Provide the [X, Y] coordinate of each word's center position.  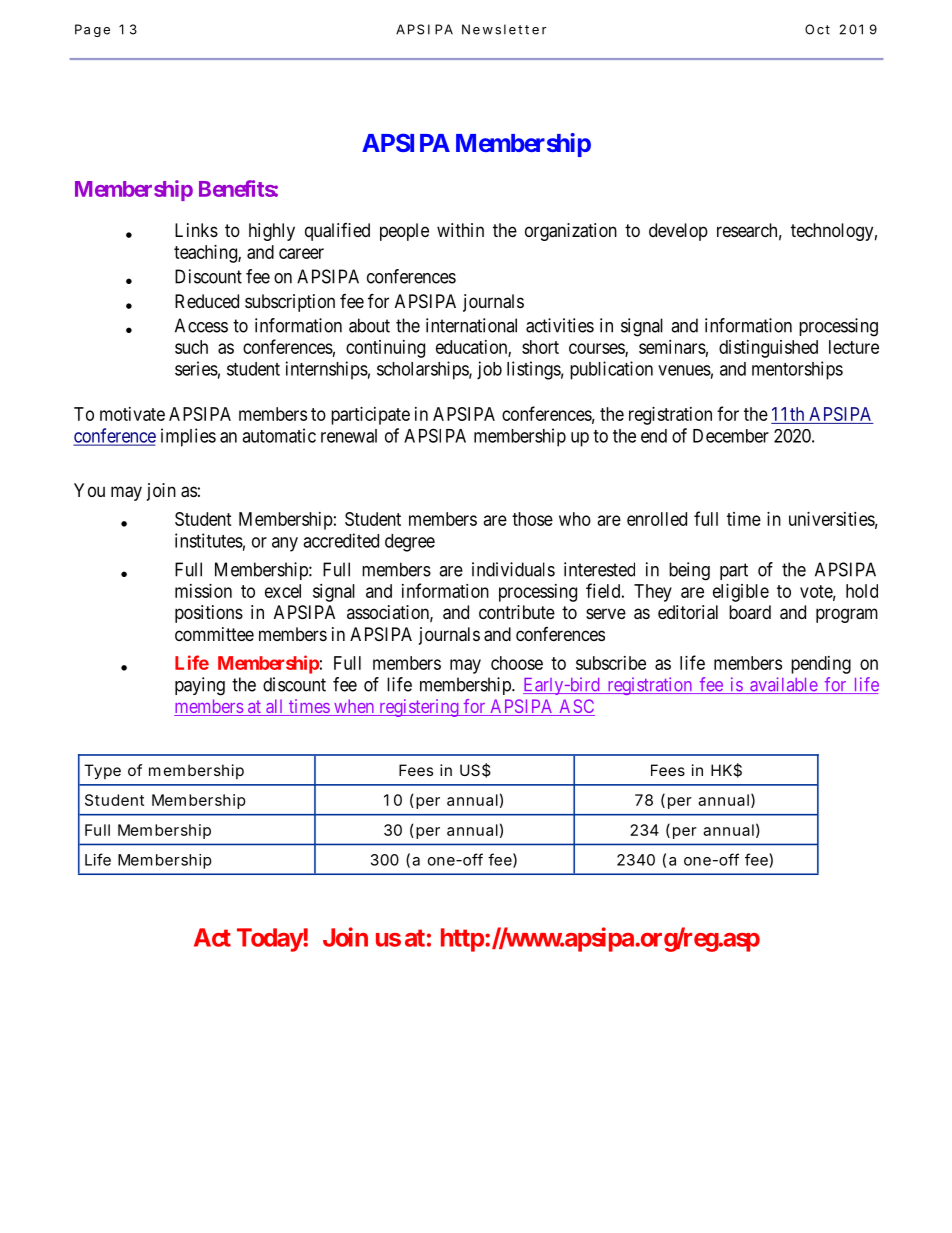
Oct [817, 29]
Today [270, 940]
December [731, 436]
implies [188, 437]
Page [92, 30]
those [532, 519]
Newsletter [504, 29]
